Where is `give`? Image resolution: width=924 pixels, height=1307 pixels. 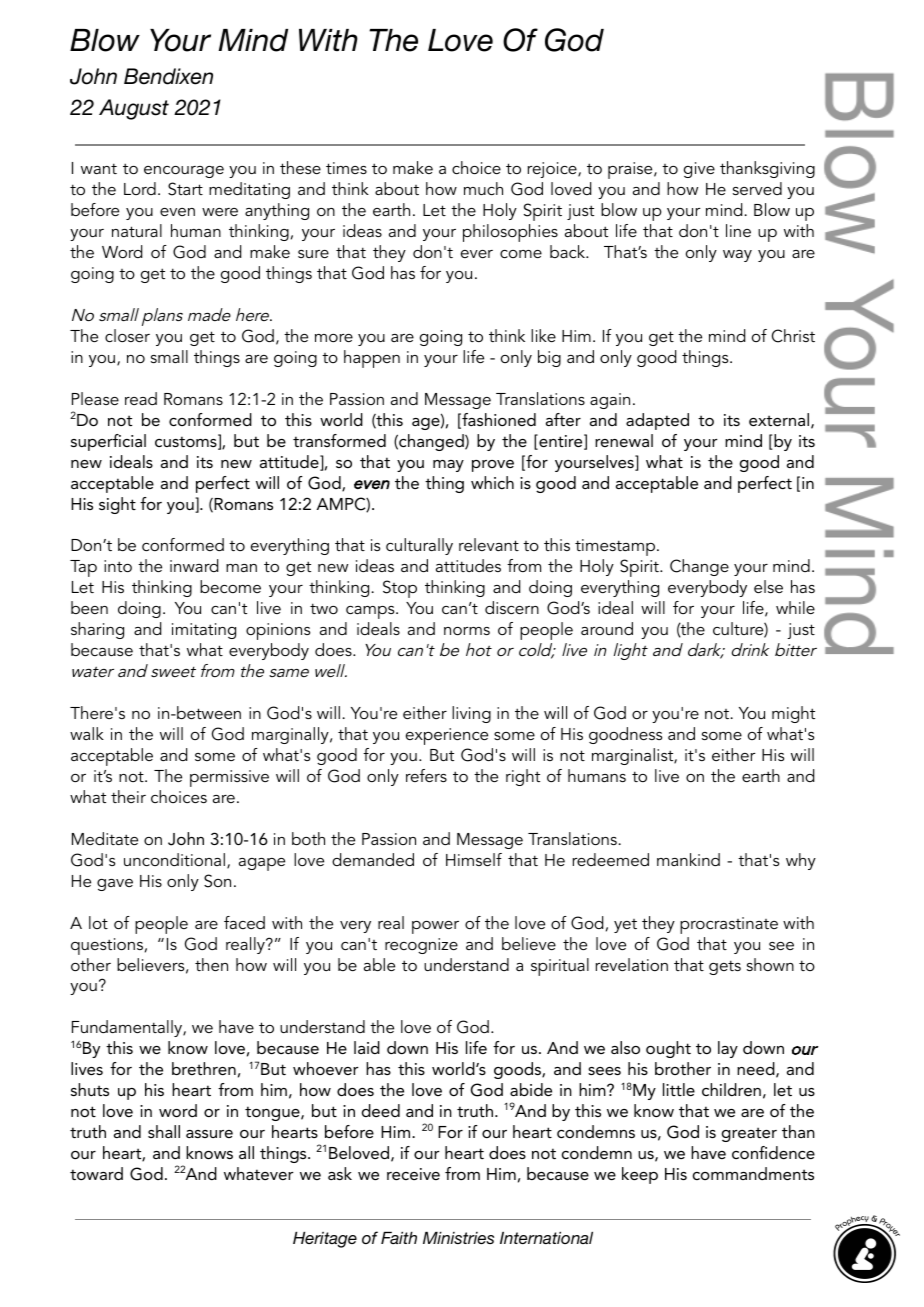
give is located at coordinates (699, 170).
